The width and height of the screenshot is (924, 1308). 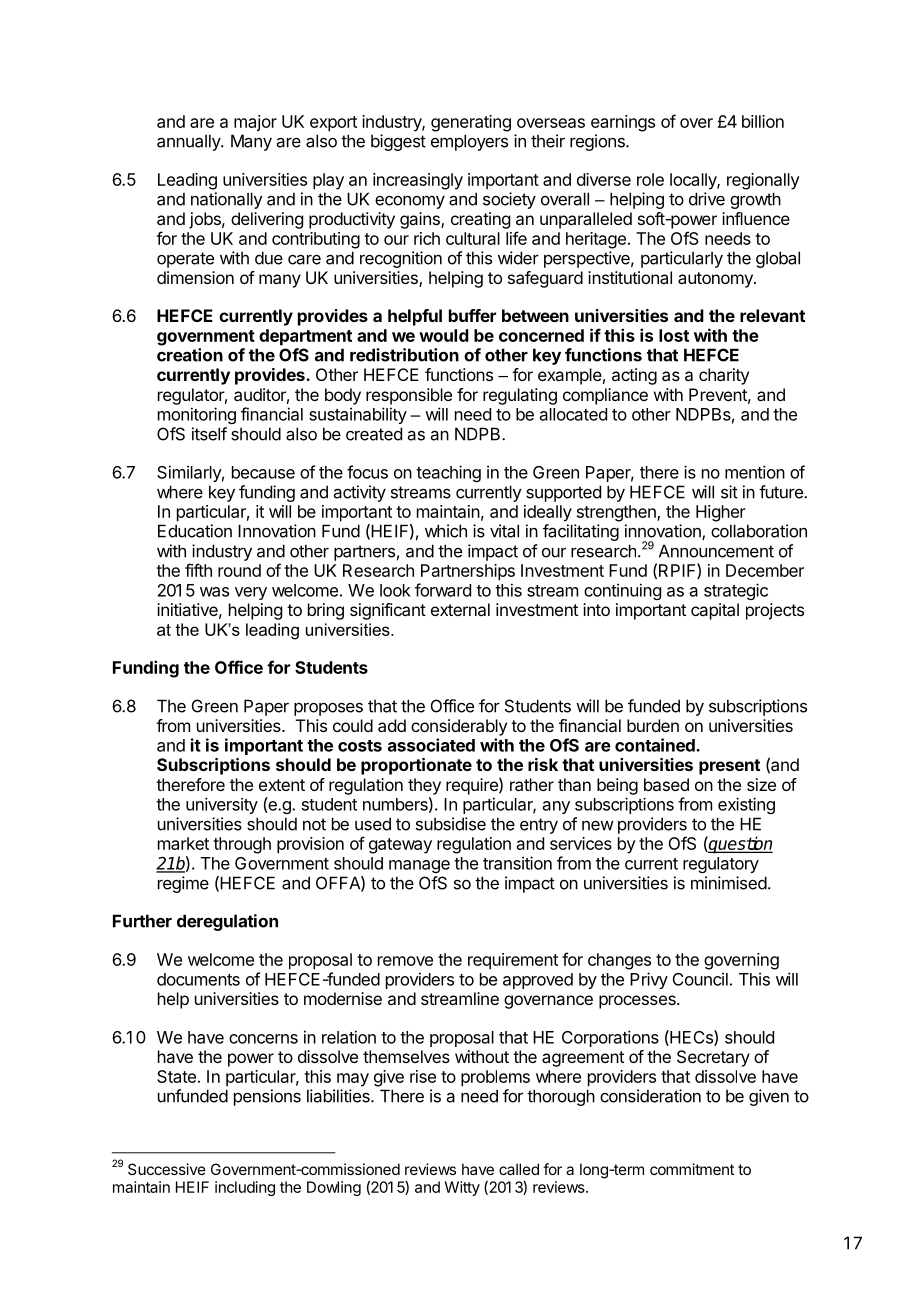 I want to click on Higher, so click(x=721, y=513).
